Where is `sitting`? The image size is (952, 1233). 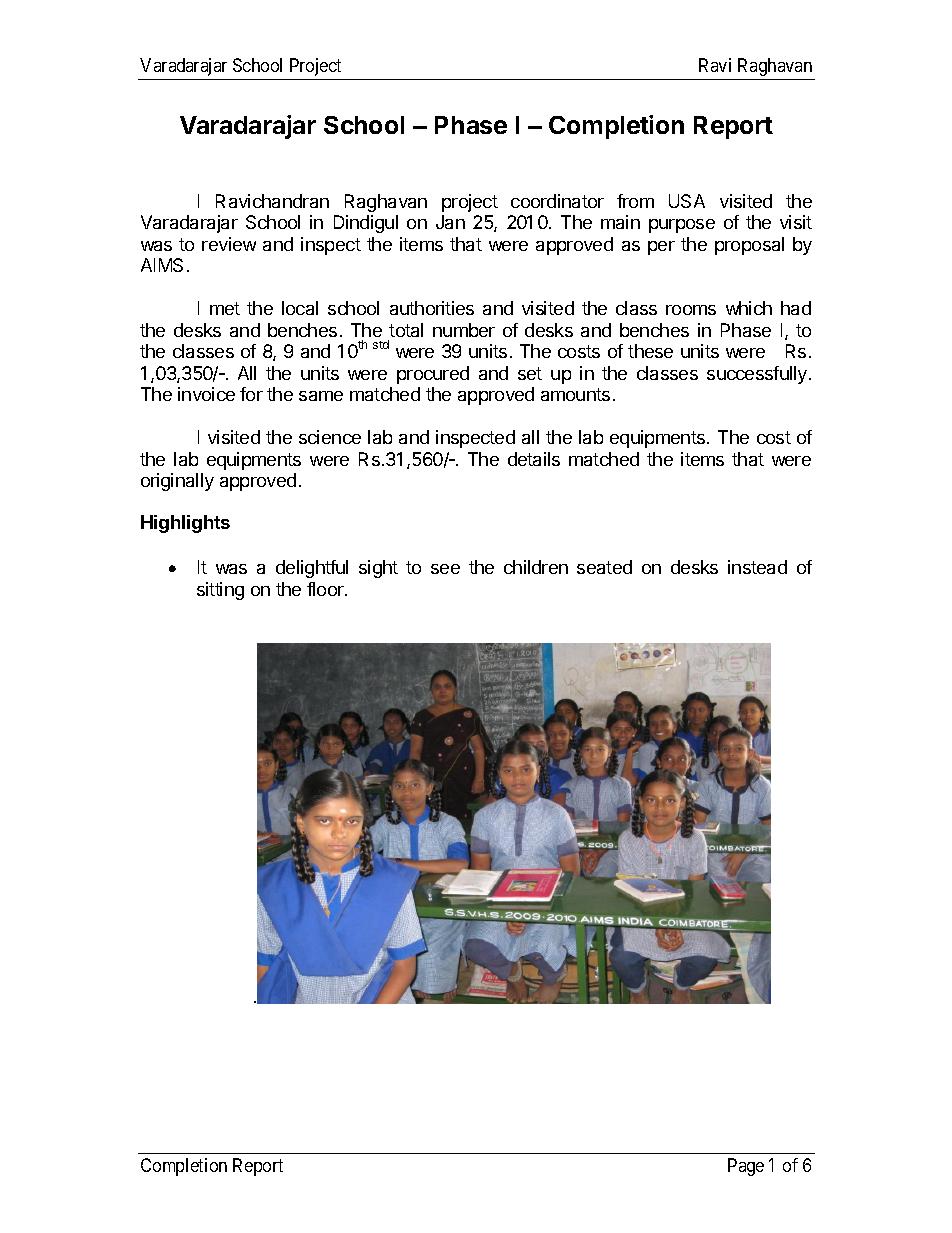
sitting is located at coordinates (220, 591).
